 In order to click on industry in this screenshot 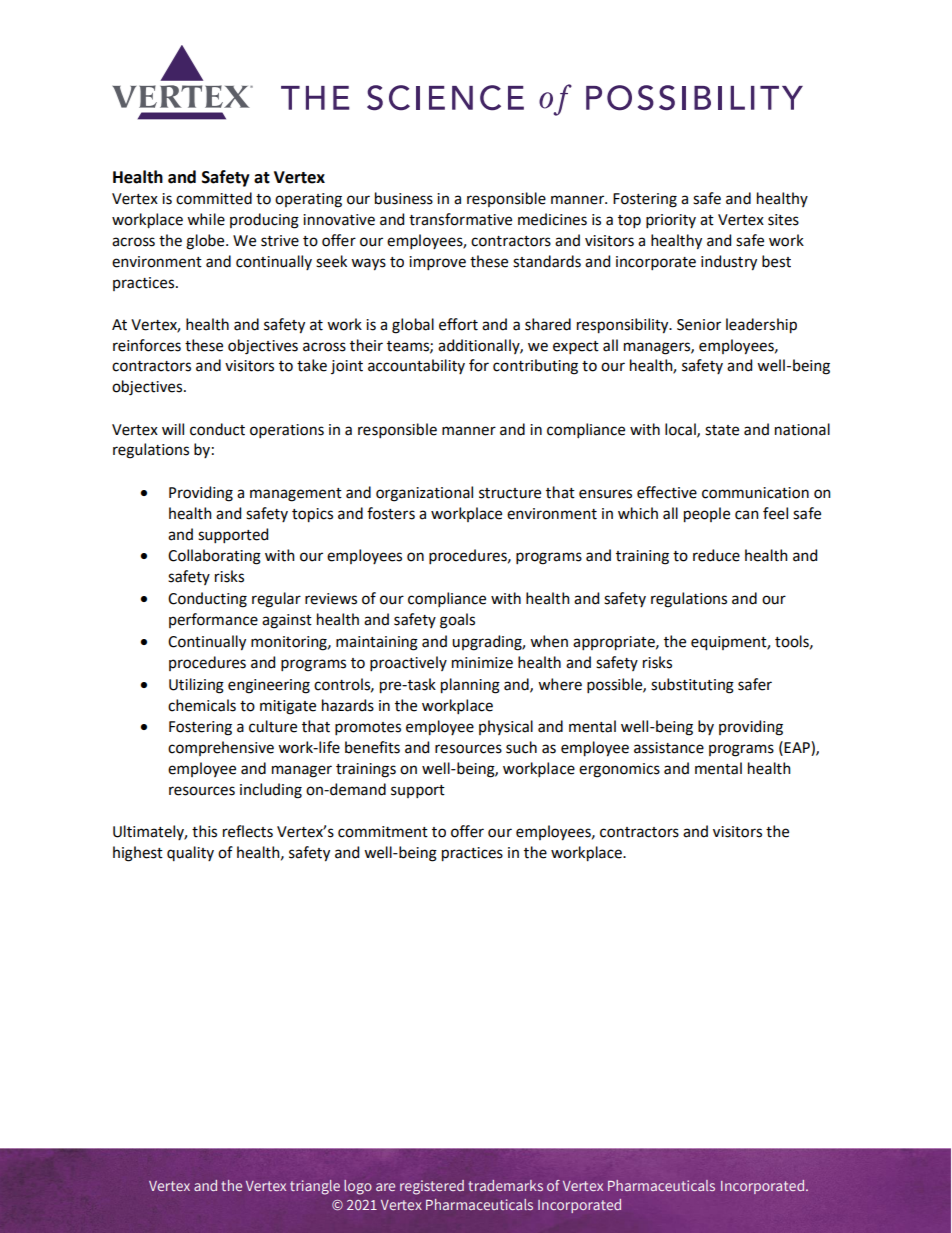, I will do `click(729, 263)`.
